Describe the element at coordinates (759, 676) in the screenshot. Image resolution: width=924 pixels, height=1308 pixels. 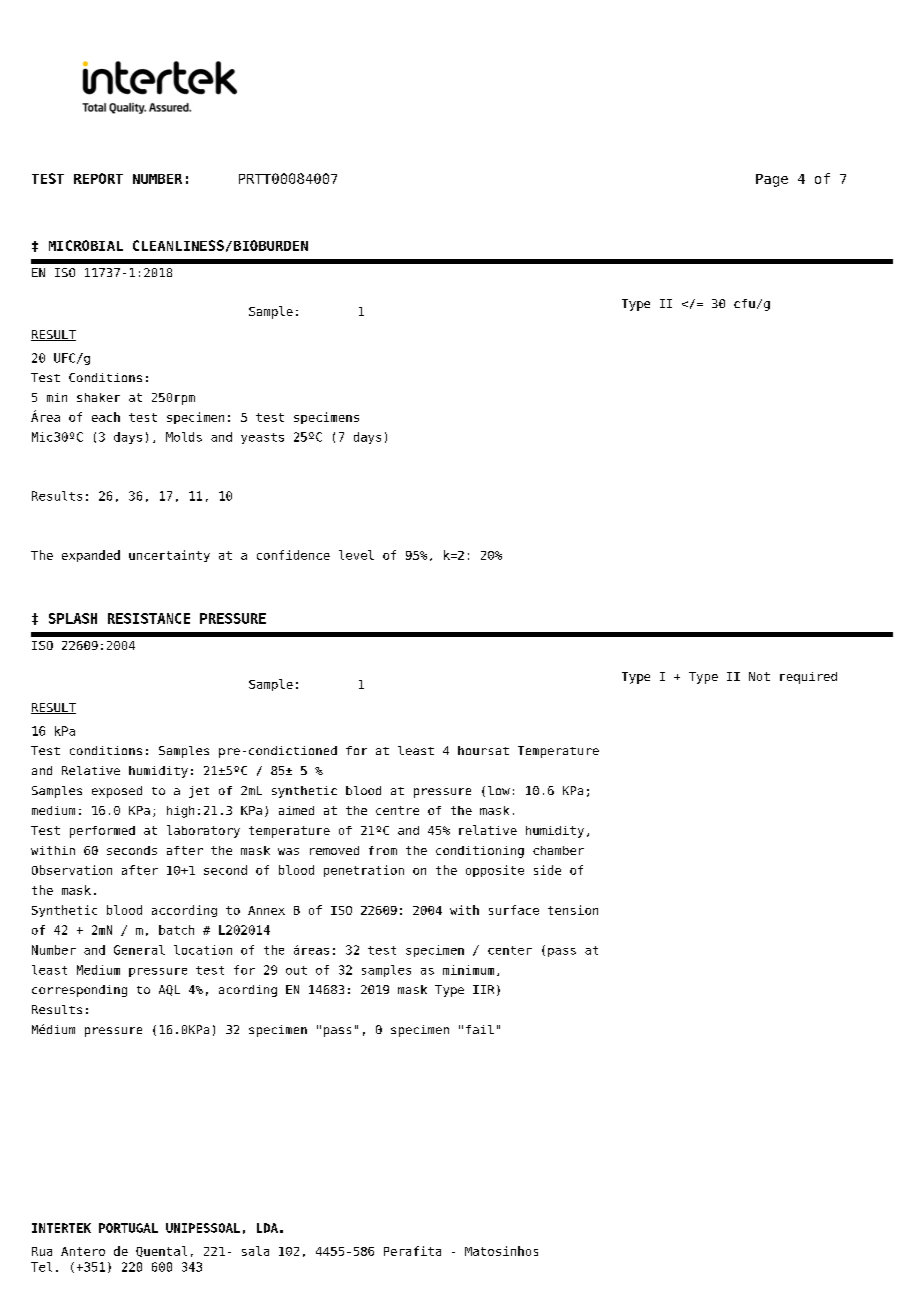
I see `Not` at that location.
